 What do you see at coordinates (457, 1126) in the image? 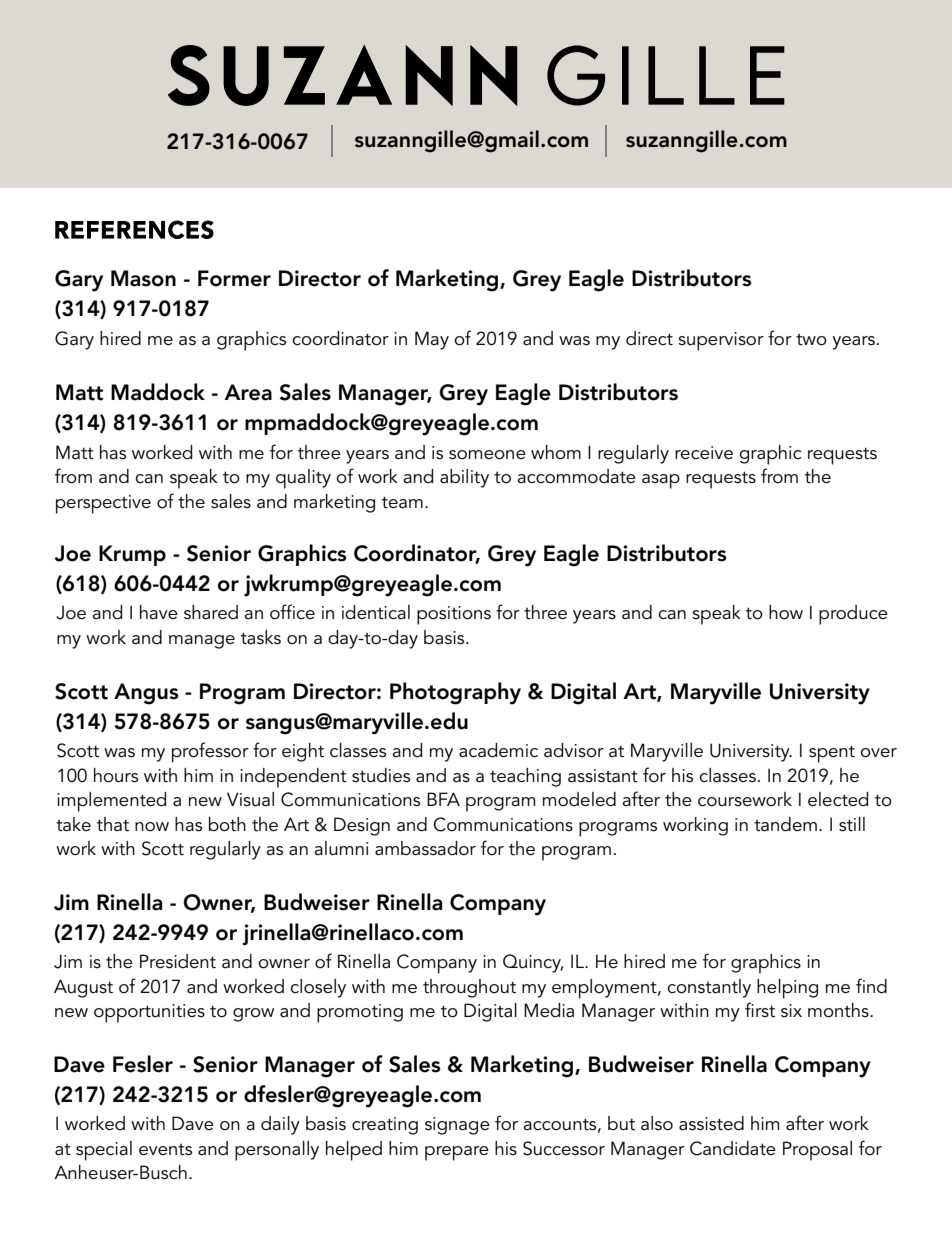
I see `signage` at bounding box center [457, 1126].
